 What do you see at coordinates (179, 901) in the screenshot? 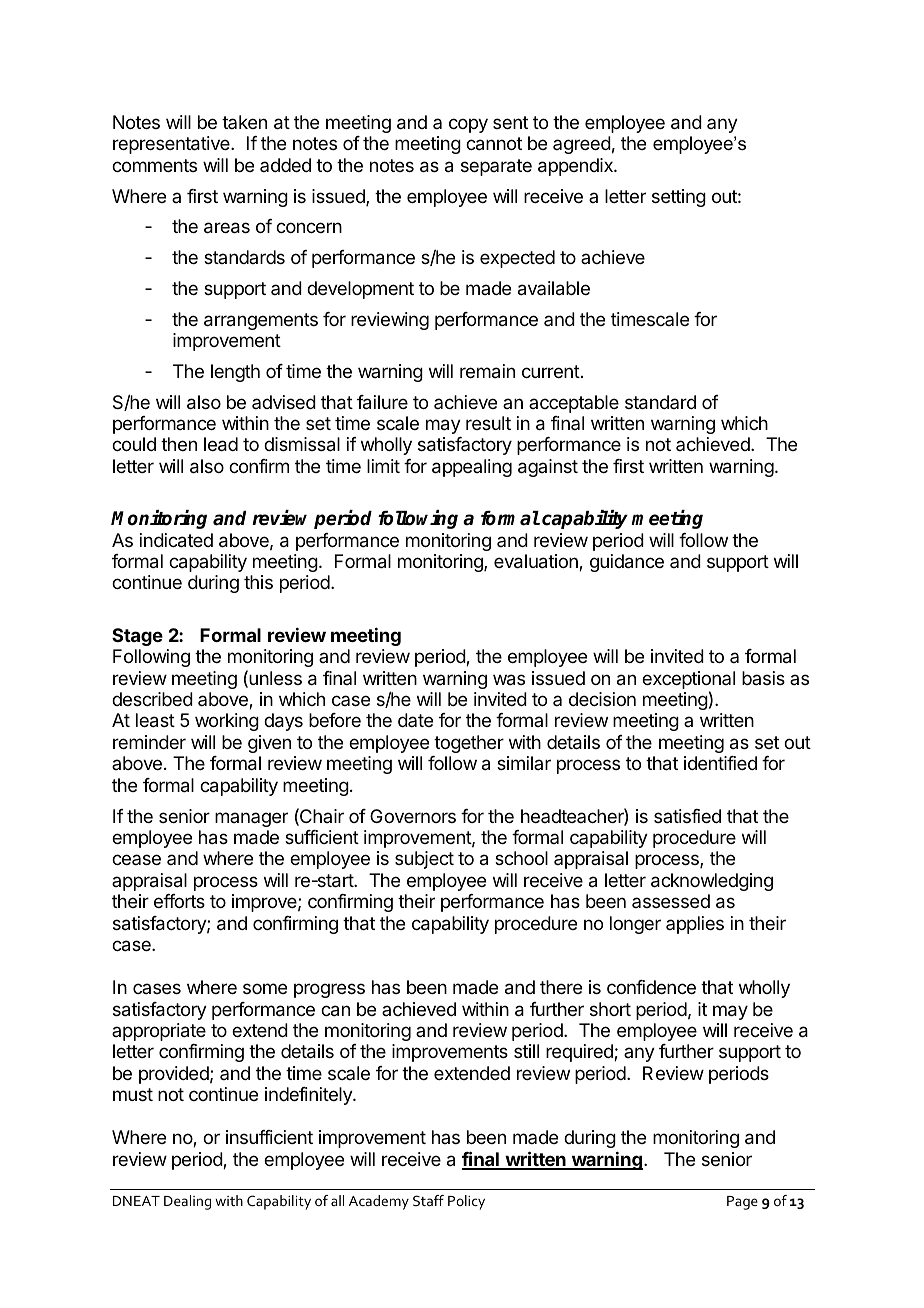
I see `efforts` at bounding box center [179, 901].
